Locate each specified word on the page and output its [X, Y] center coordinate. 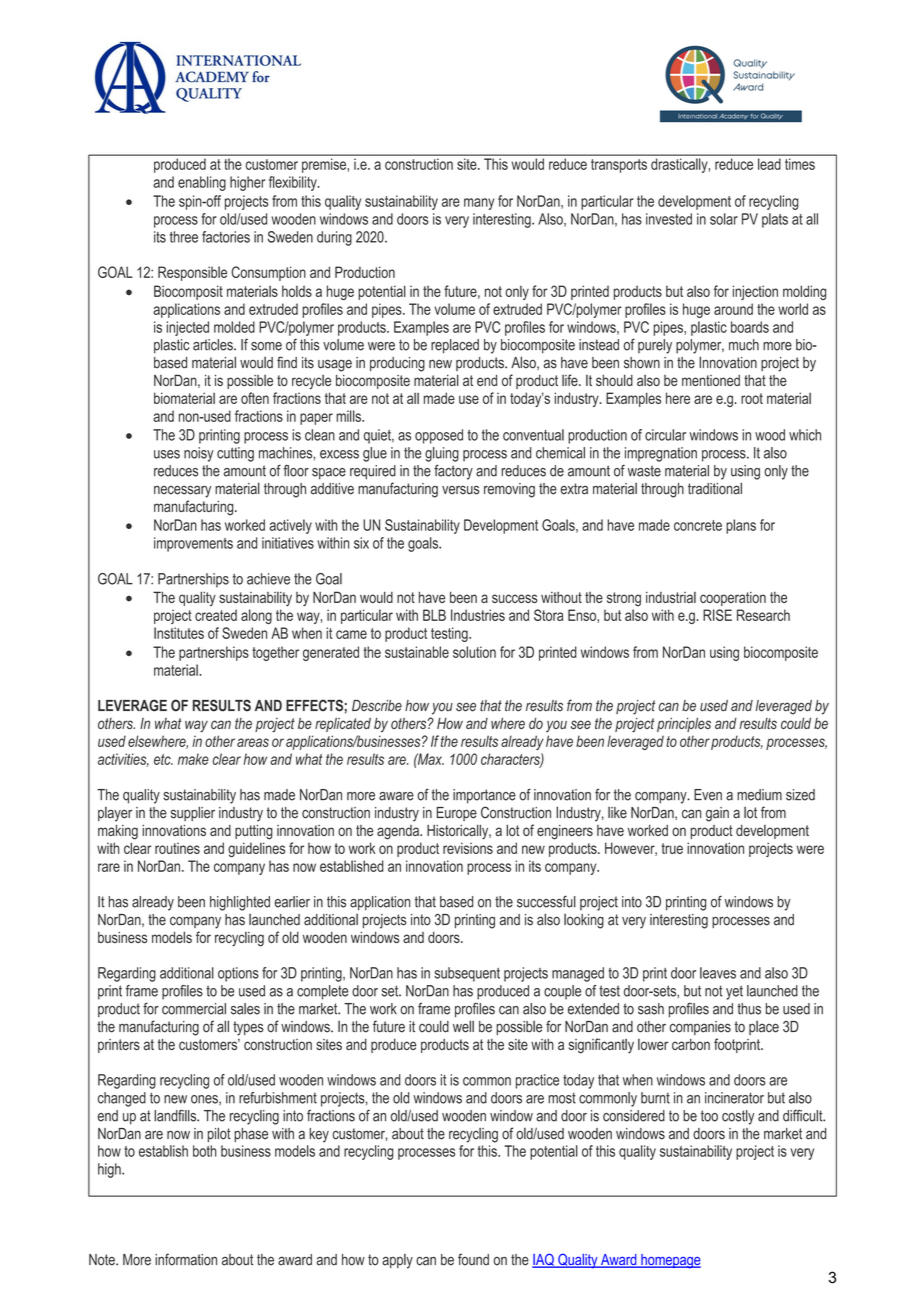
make [193, 759]
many [479, 204]
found [473, 1259]
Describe [377, 706]
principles [684, 725]
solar [724, 219]
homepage [670, 1261]
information [186, 1259]
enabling [202, 183]
